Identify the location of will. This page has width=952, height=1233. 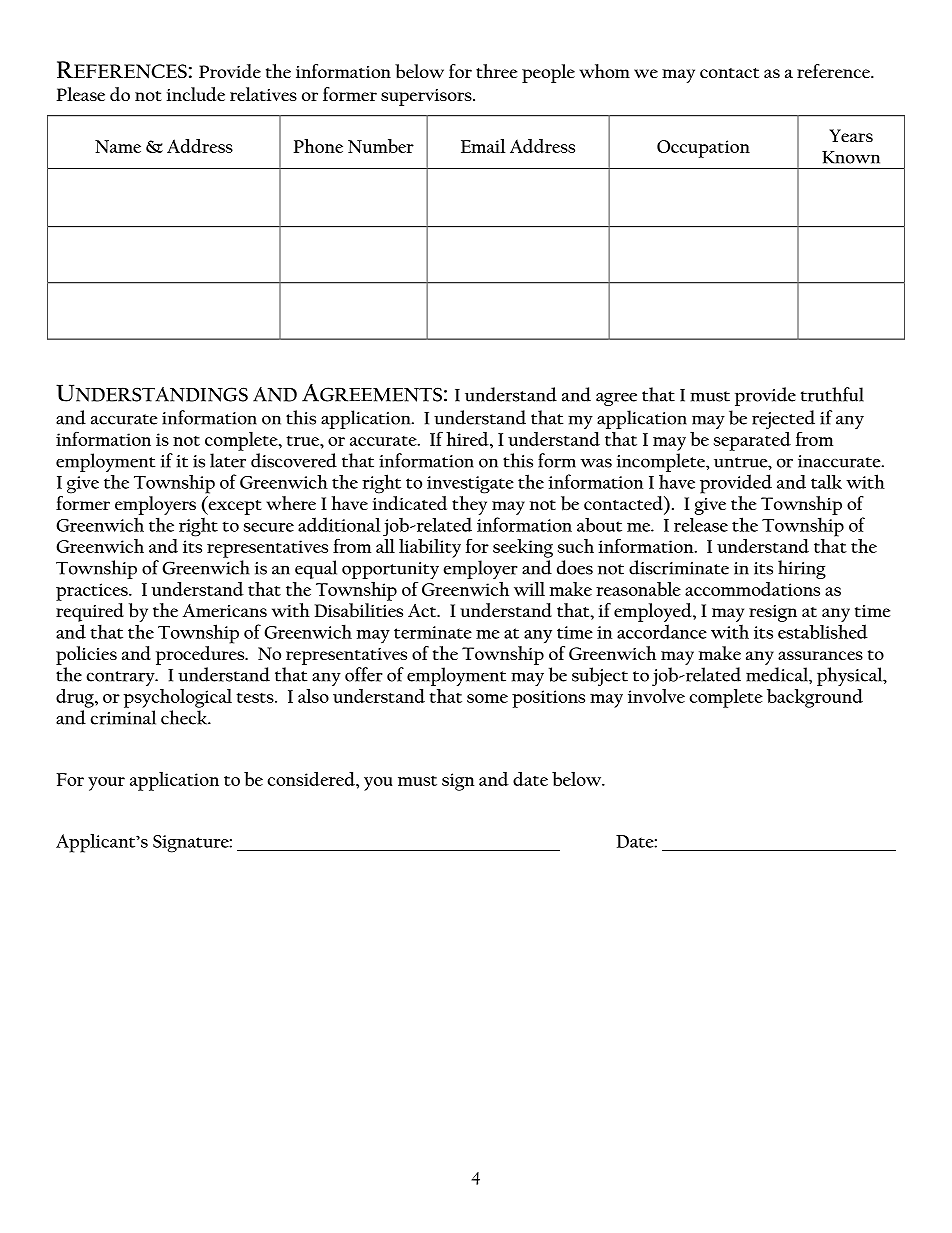
(529, 589).
